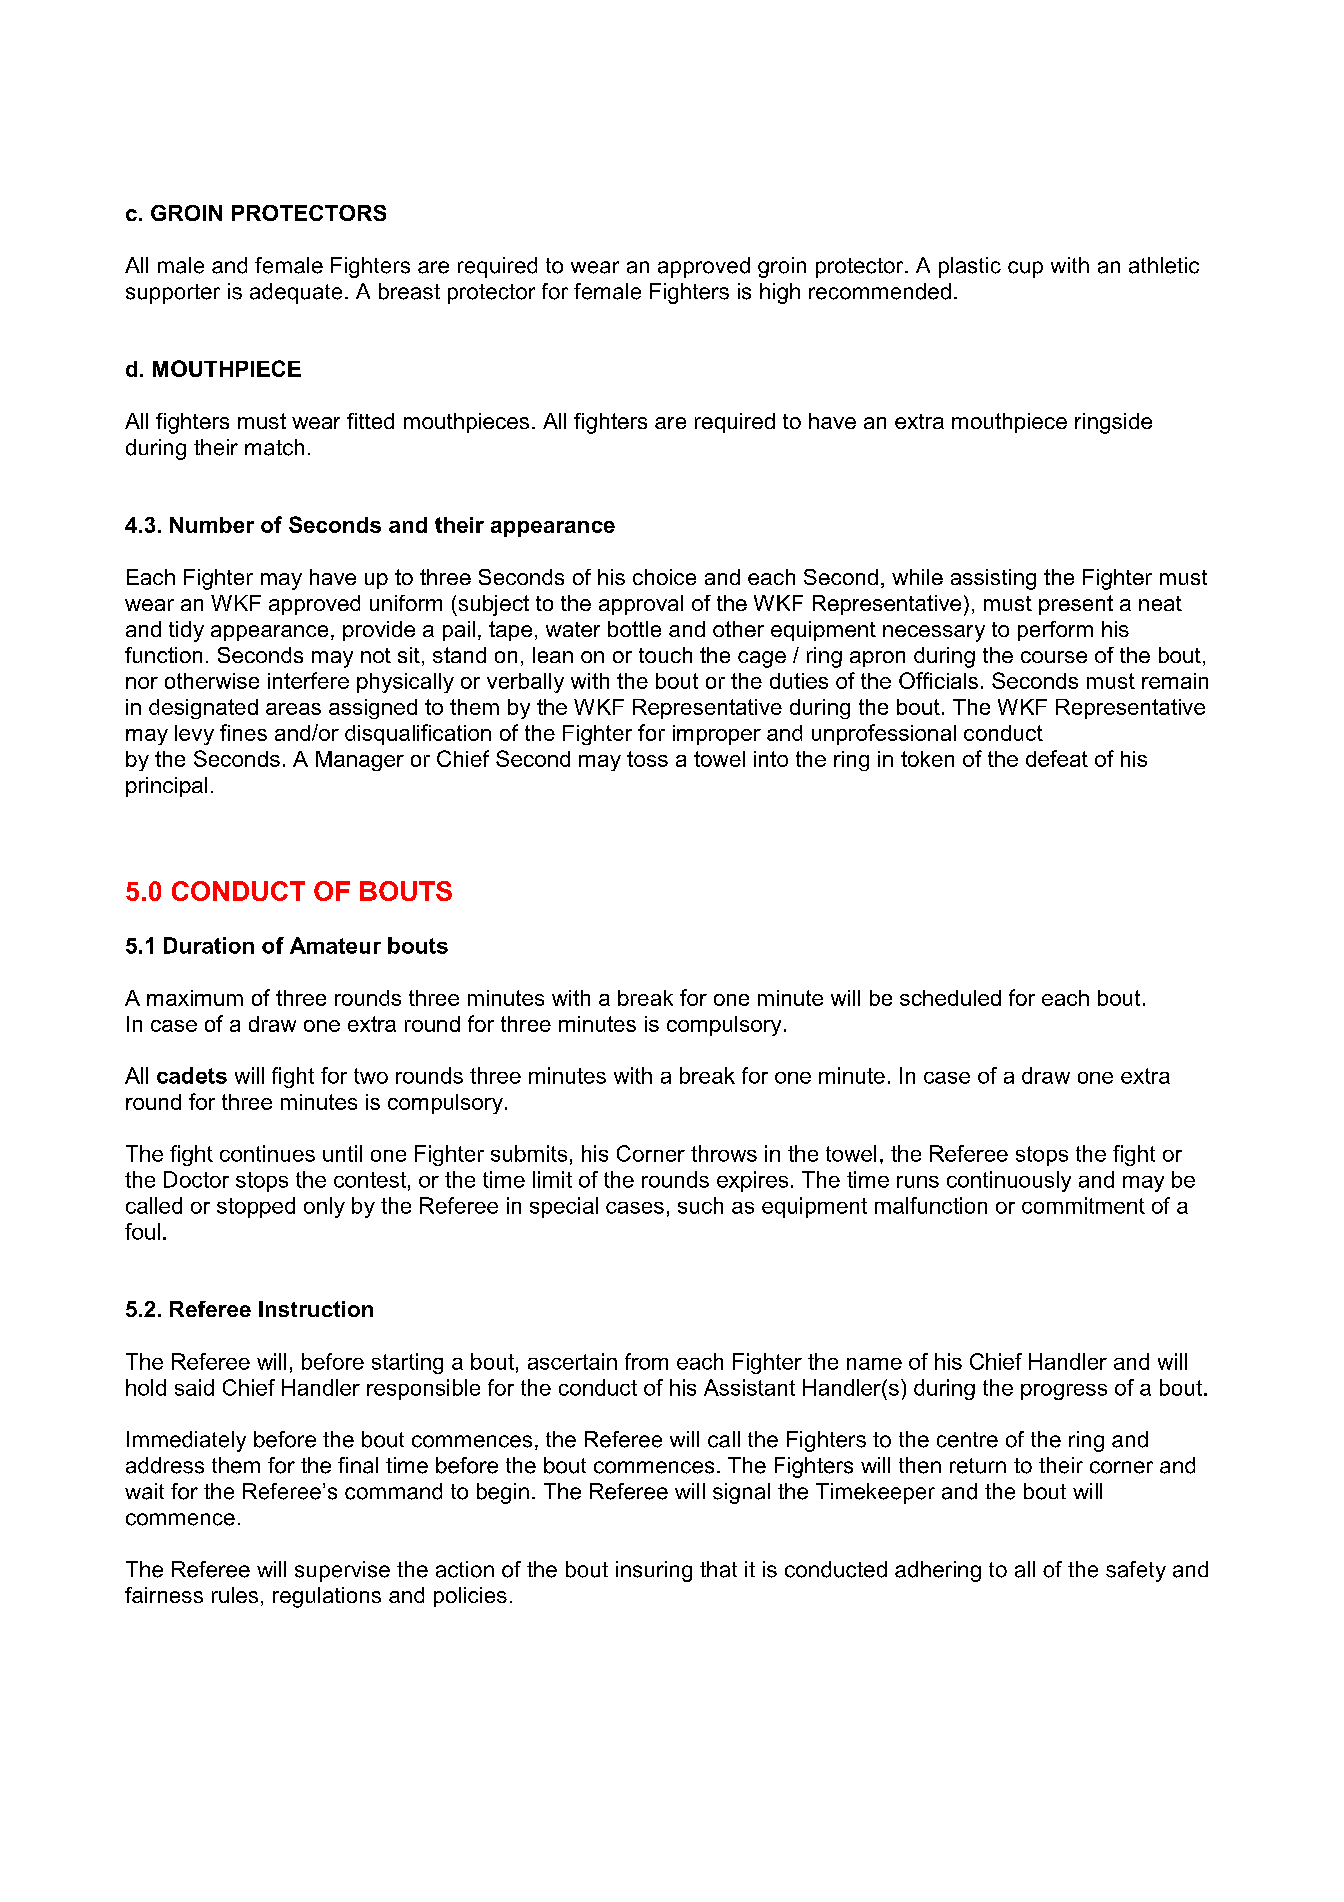 The height and width of the screenshot is (1902, 1344). I want to click on safety, so click(1136, 1571).
